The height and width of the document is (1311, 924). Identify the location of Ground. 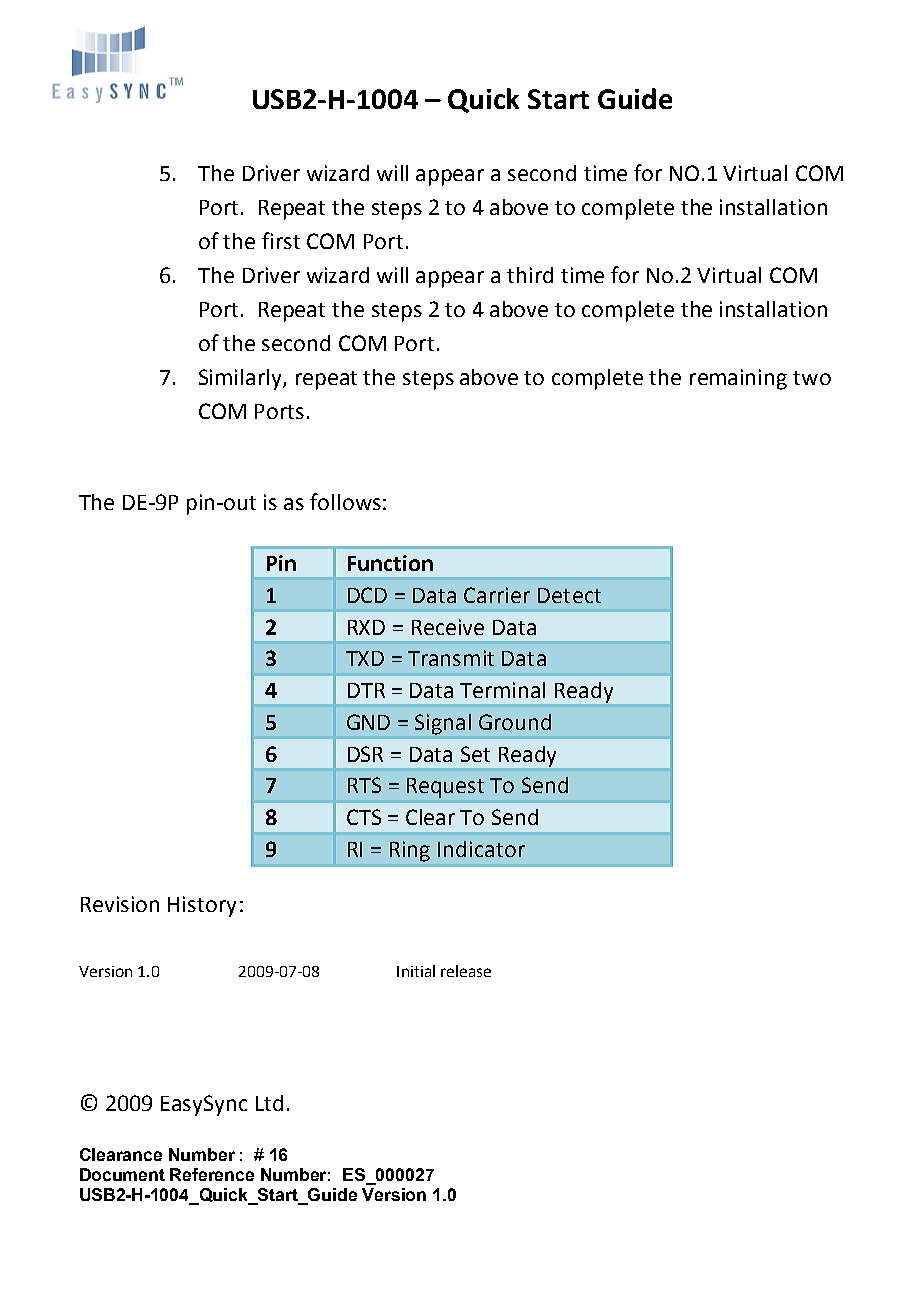
(515, 722).
